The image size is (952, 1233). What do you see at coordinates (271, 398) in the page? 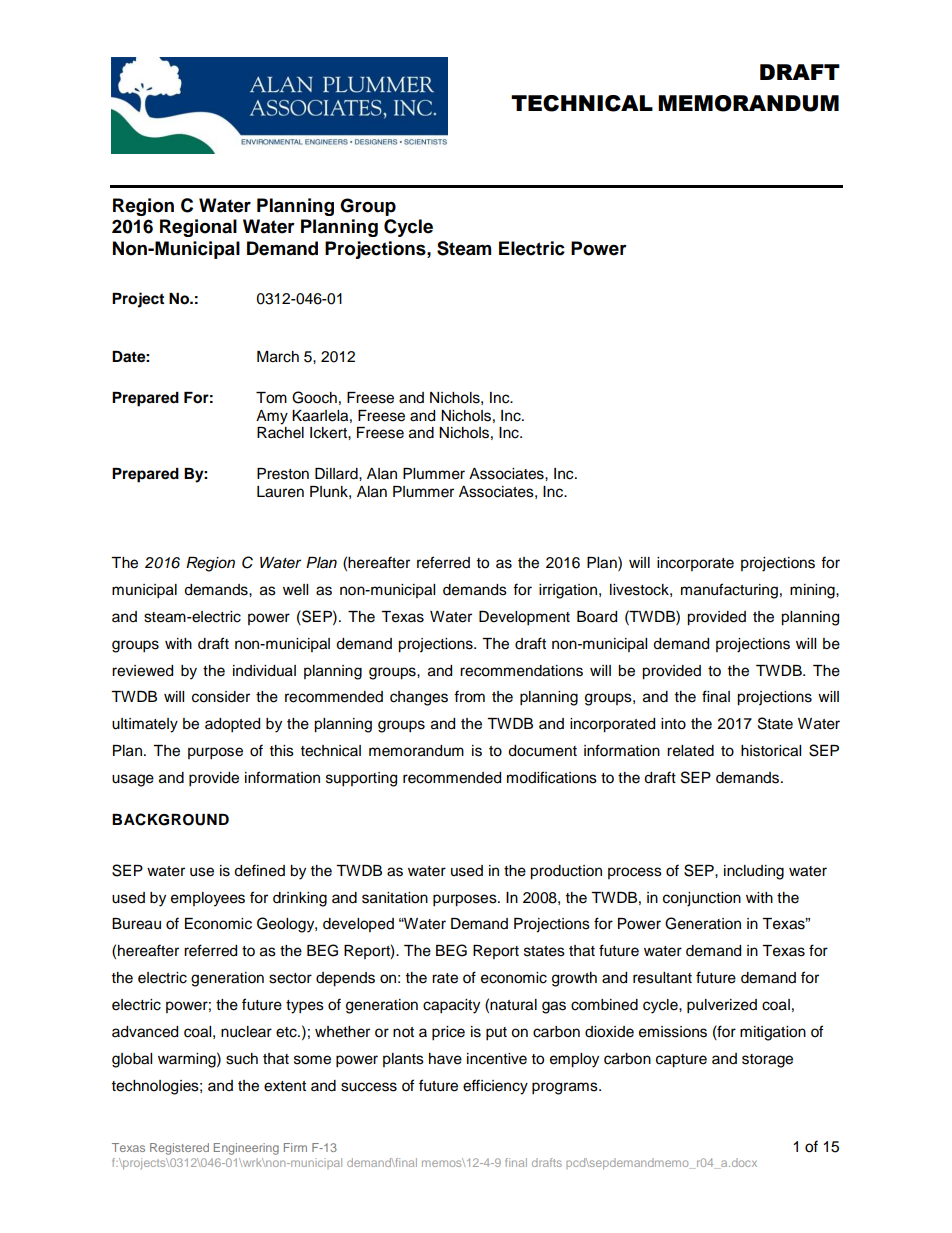
I see `Tom` at bounding box center [271, 398].
